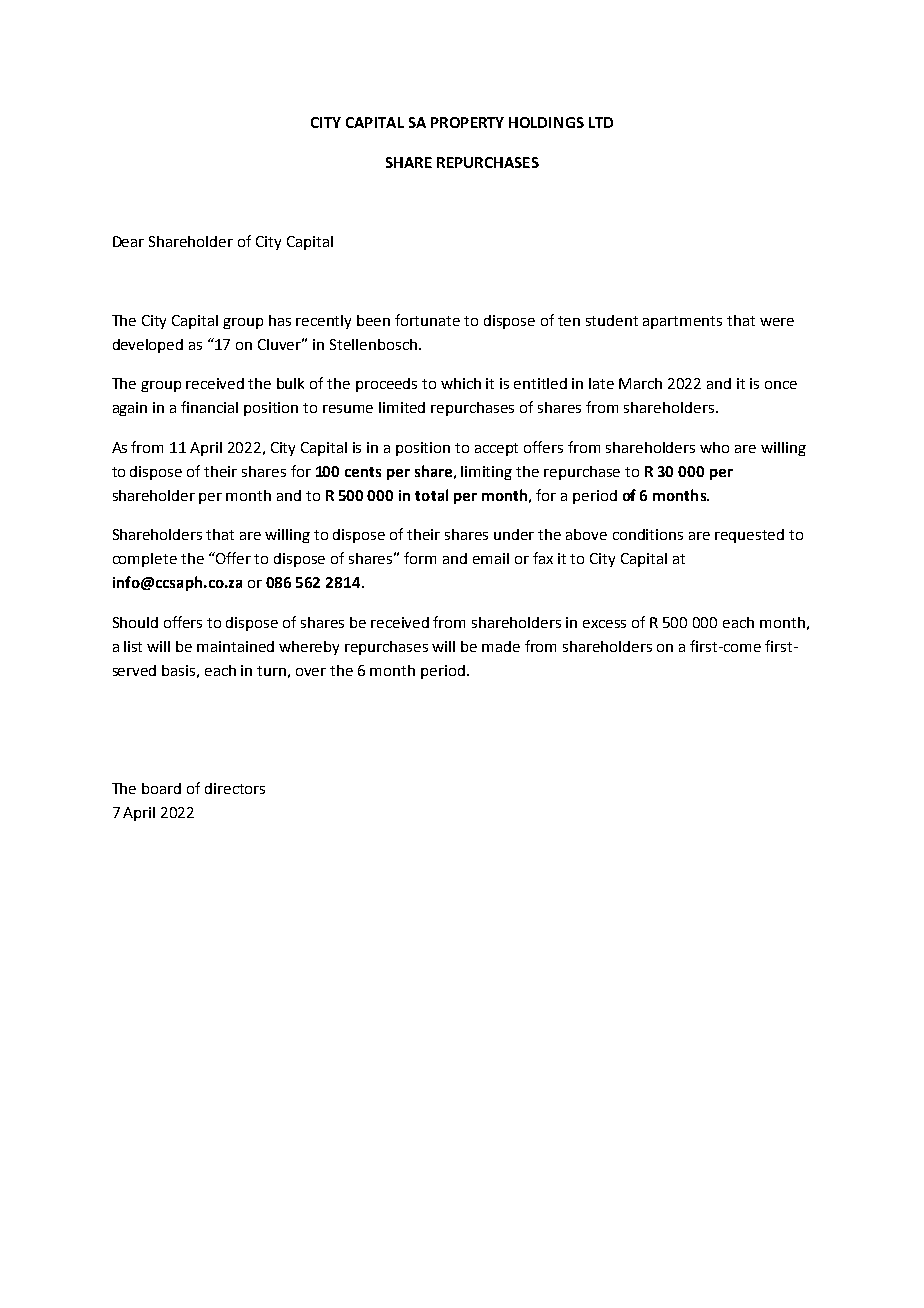 This screenshot has width=924, height=1308. I want to click on LTD, so click(601, 122).
